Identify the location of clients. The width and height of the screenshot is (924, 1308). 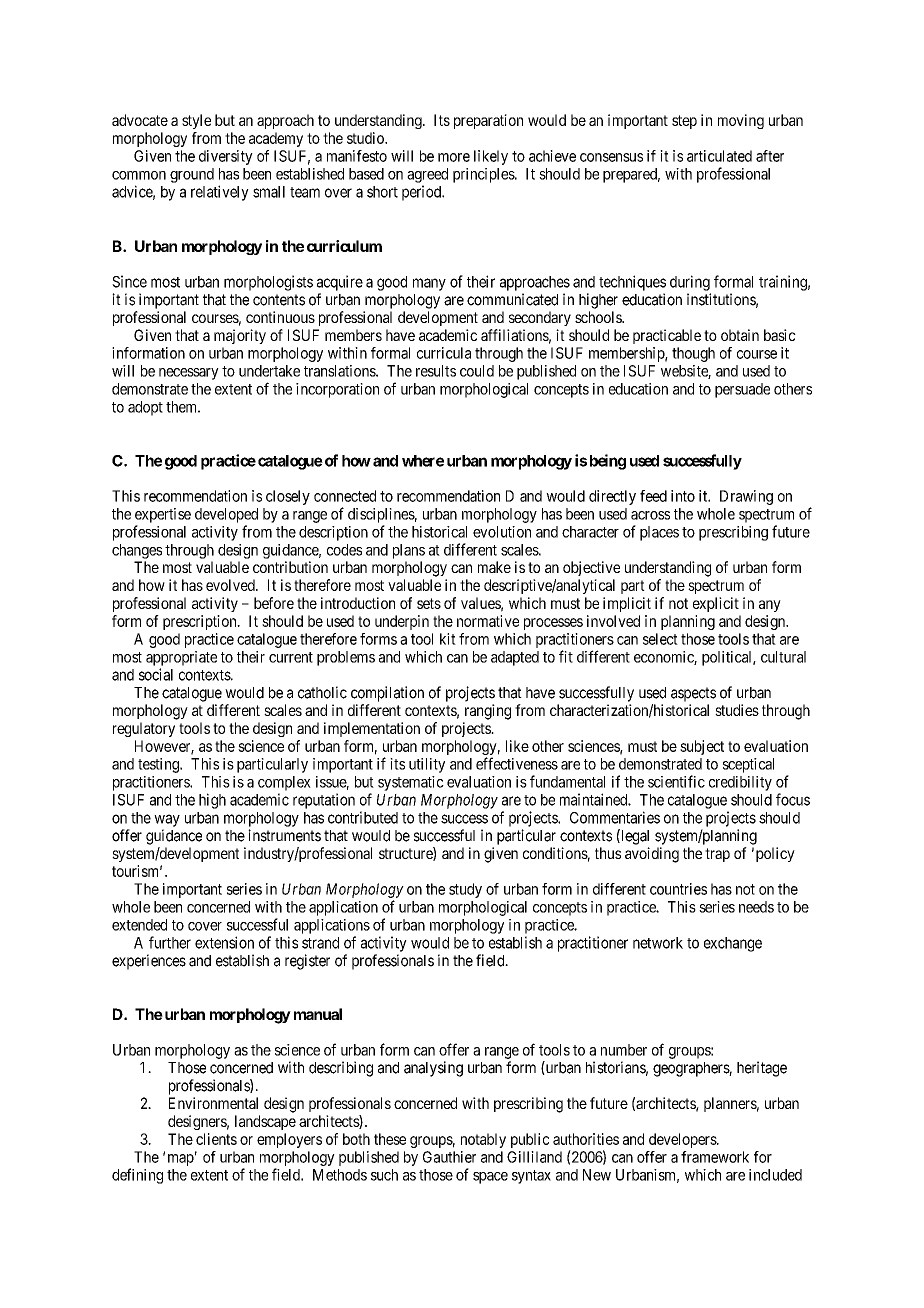
(216, 1139).
